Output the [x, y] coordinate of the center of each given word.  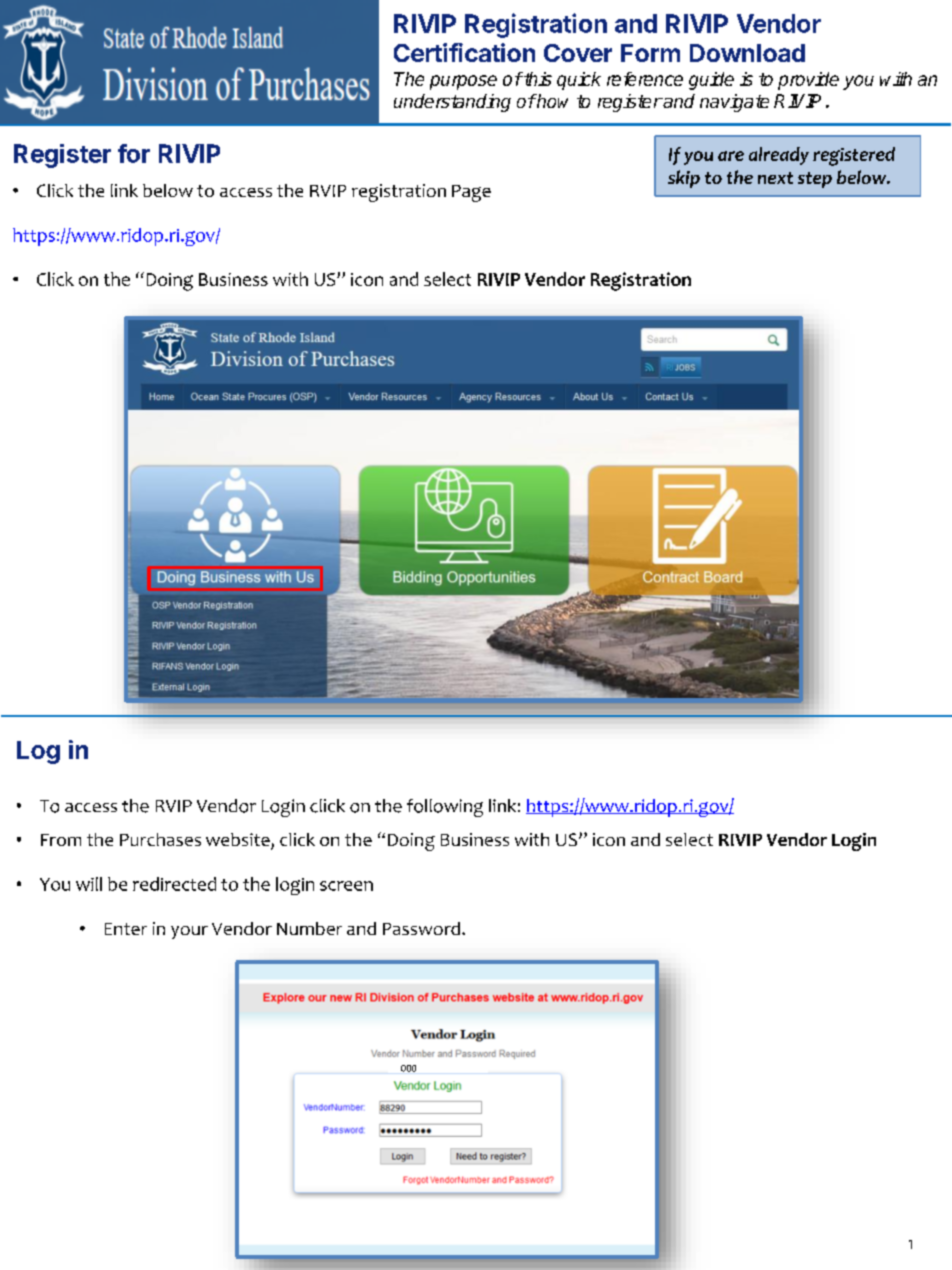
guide [711, 81]
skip [684, 179]
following [445, 808]
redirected [174, 884]
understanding [452, 103]
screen [346, 886]
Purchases [160, 839]
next [775, 178]
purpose [463, 82]
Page [471, 193]
